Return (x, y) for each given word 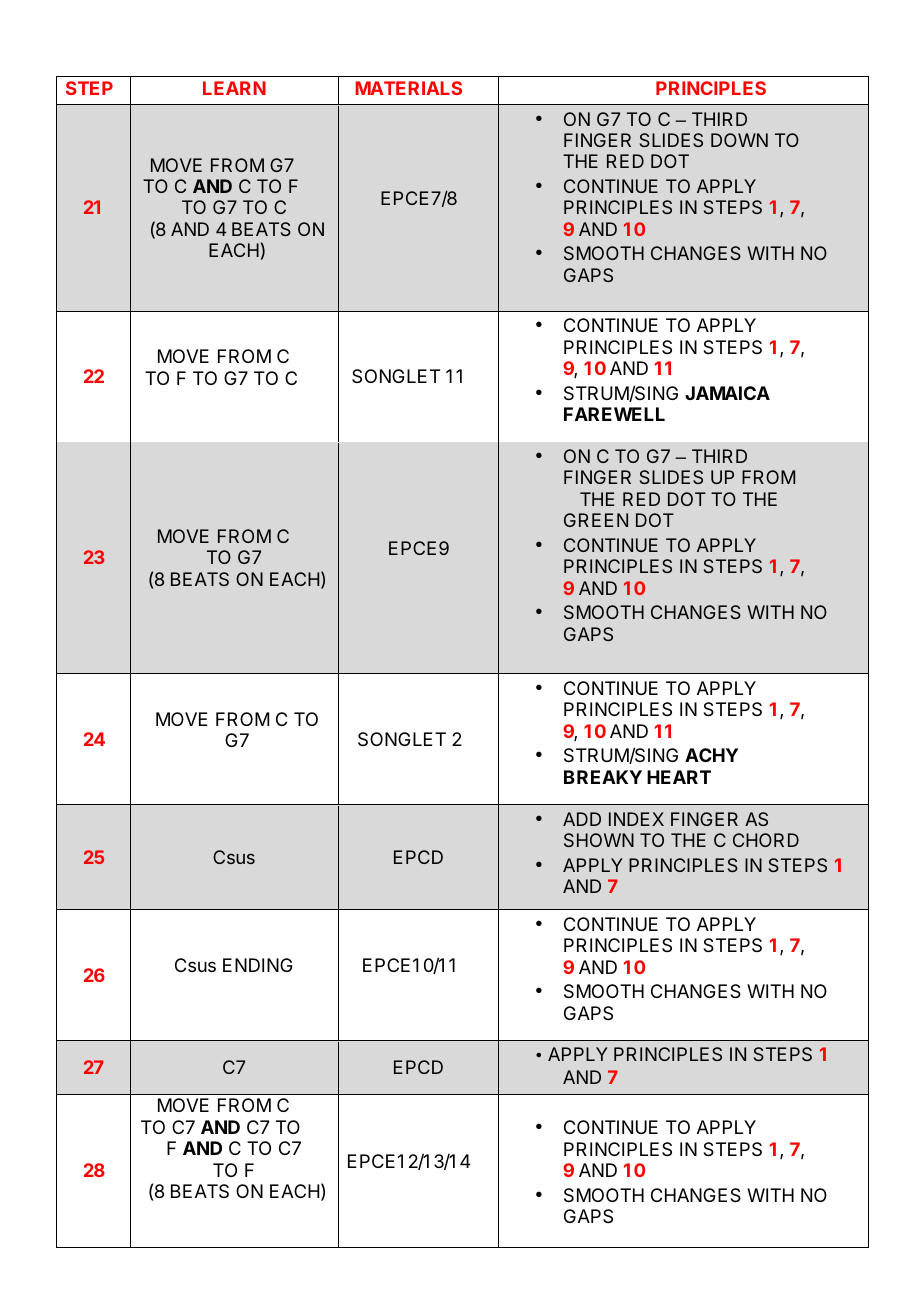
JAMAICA (727, 393)
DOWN (739, 140)
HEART (679, 777)
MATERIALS (409, 88)
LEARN (234, 88)
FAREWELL (614, 414)
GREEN (596, 520)
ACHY (711, 755)
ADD (582, 819)
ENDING (258, 965)
